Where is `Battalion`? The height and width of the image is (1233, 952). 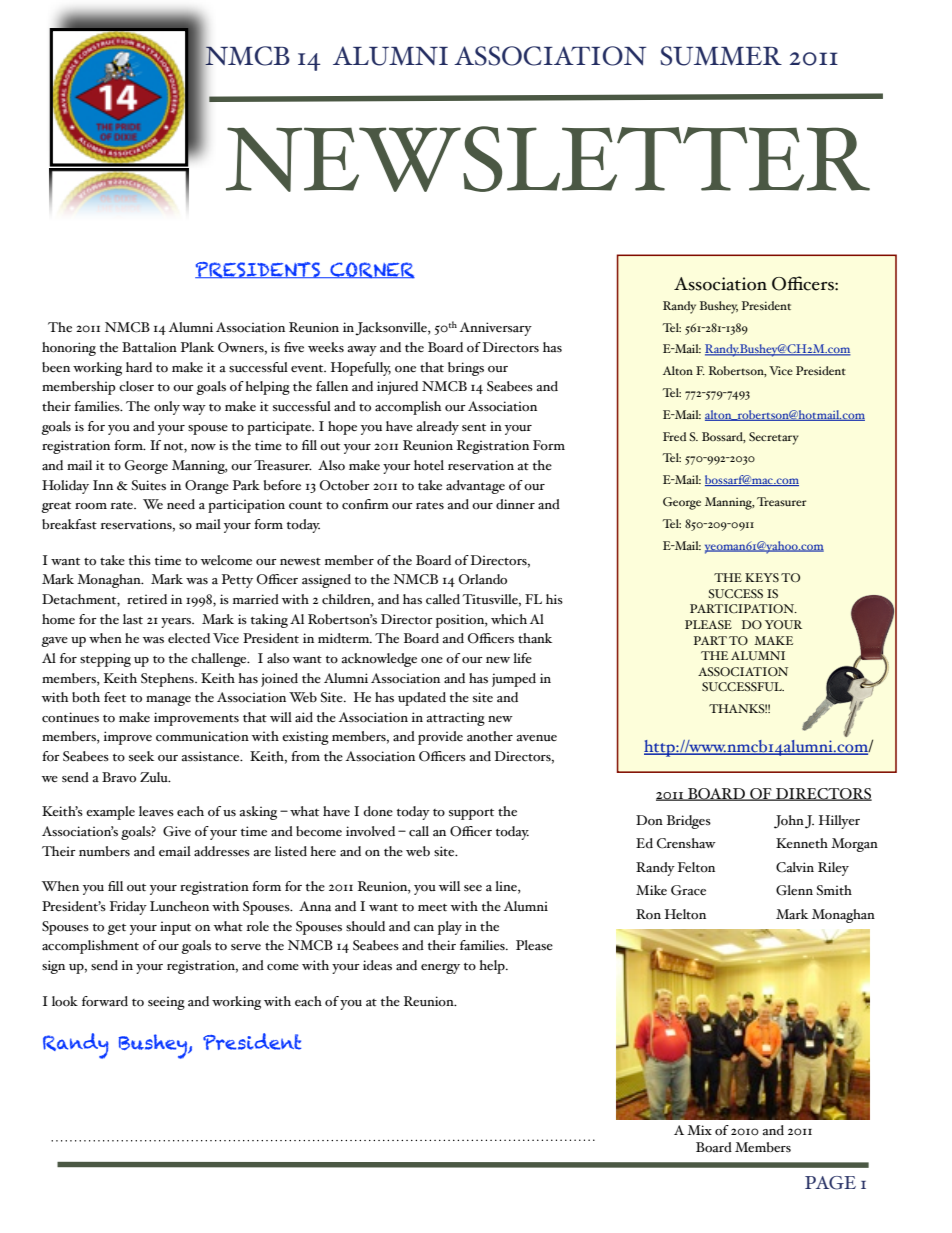
Battalion is located at coordinates (149, 347).
